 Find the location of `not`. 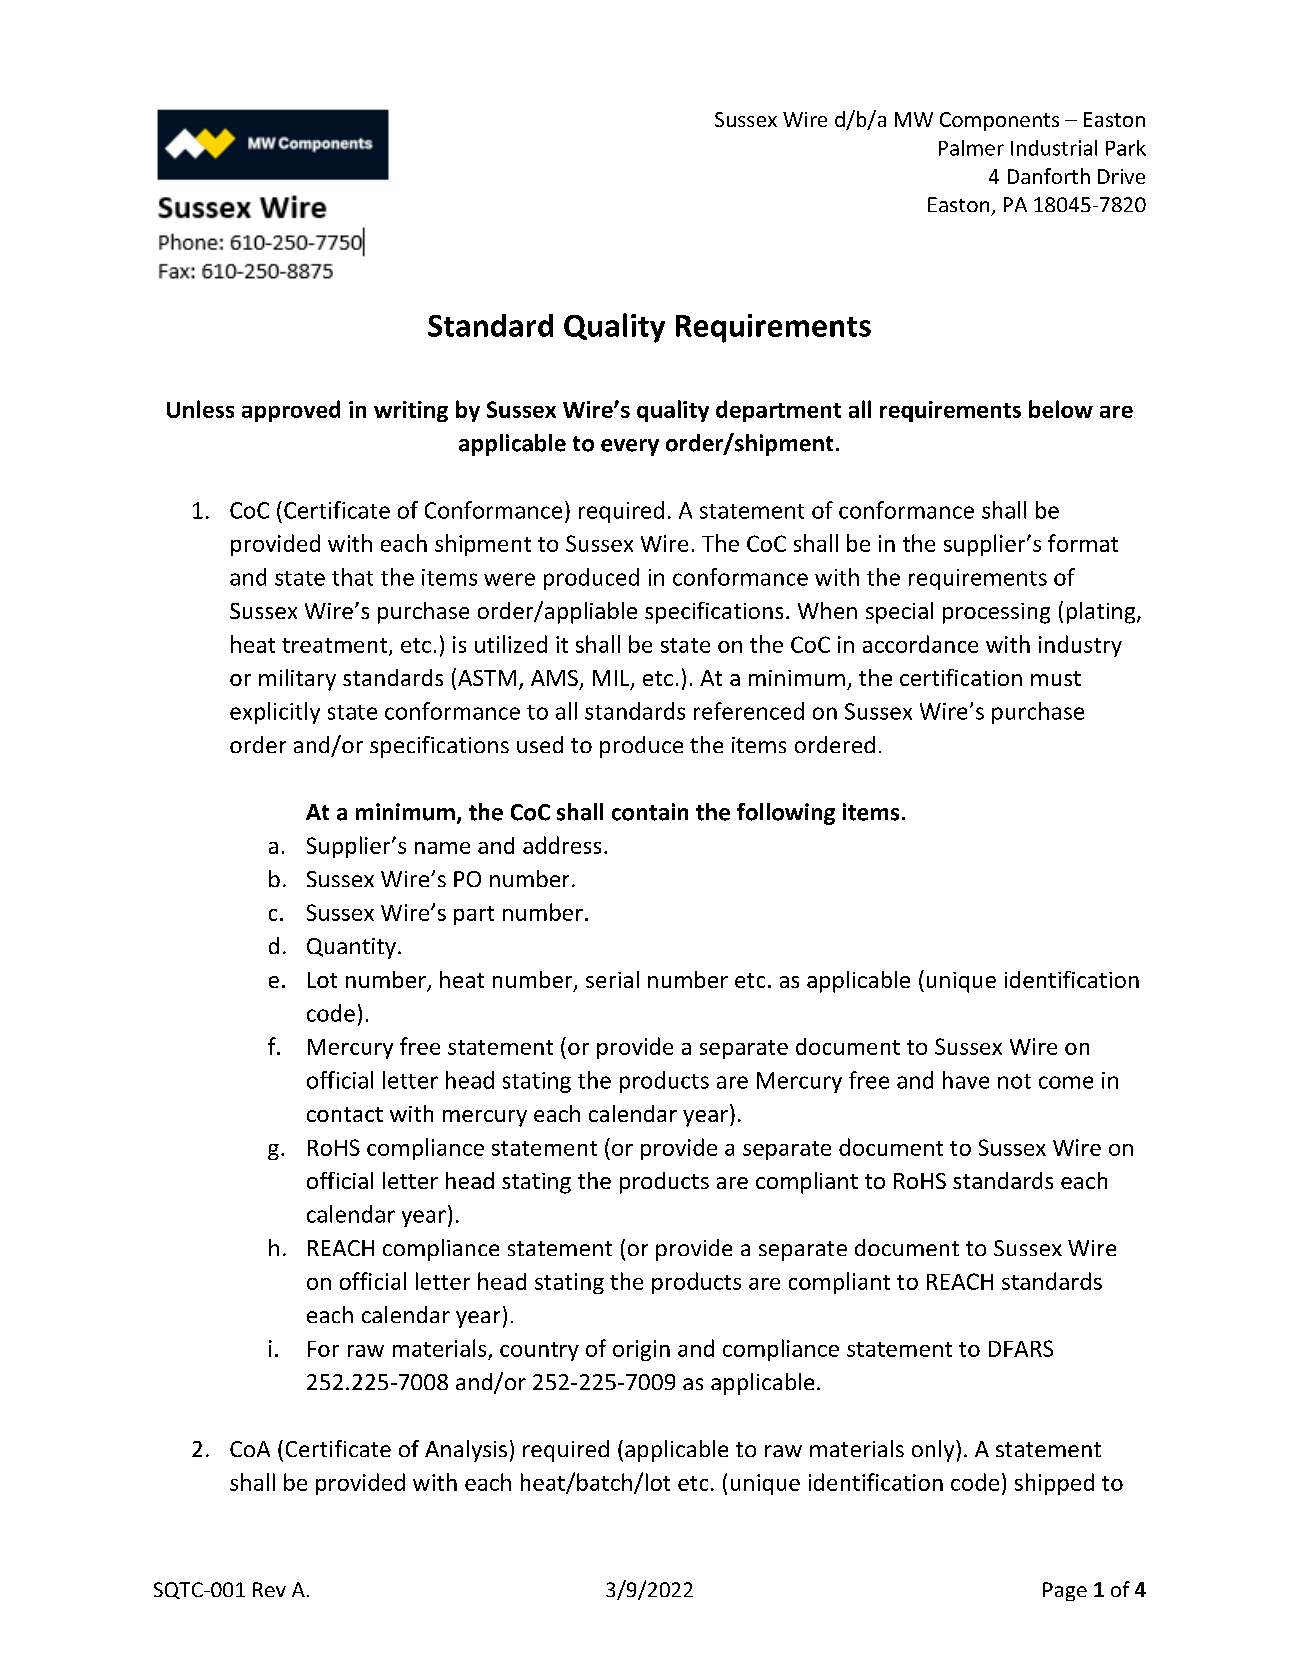

not is located at coordinates (1014, 1081).
